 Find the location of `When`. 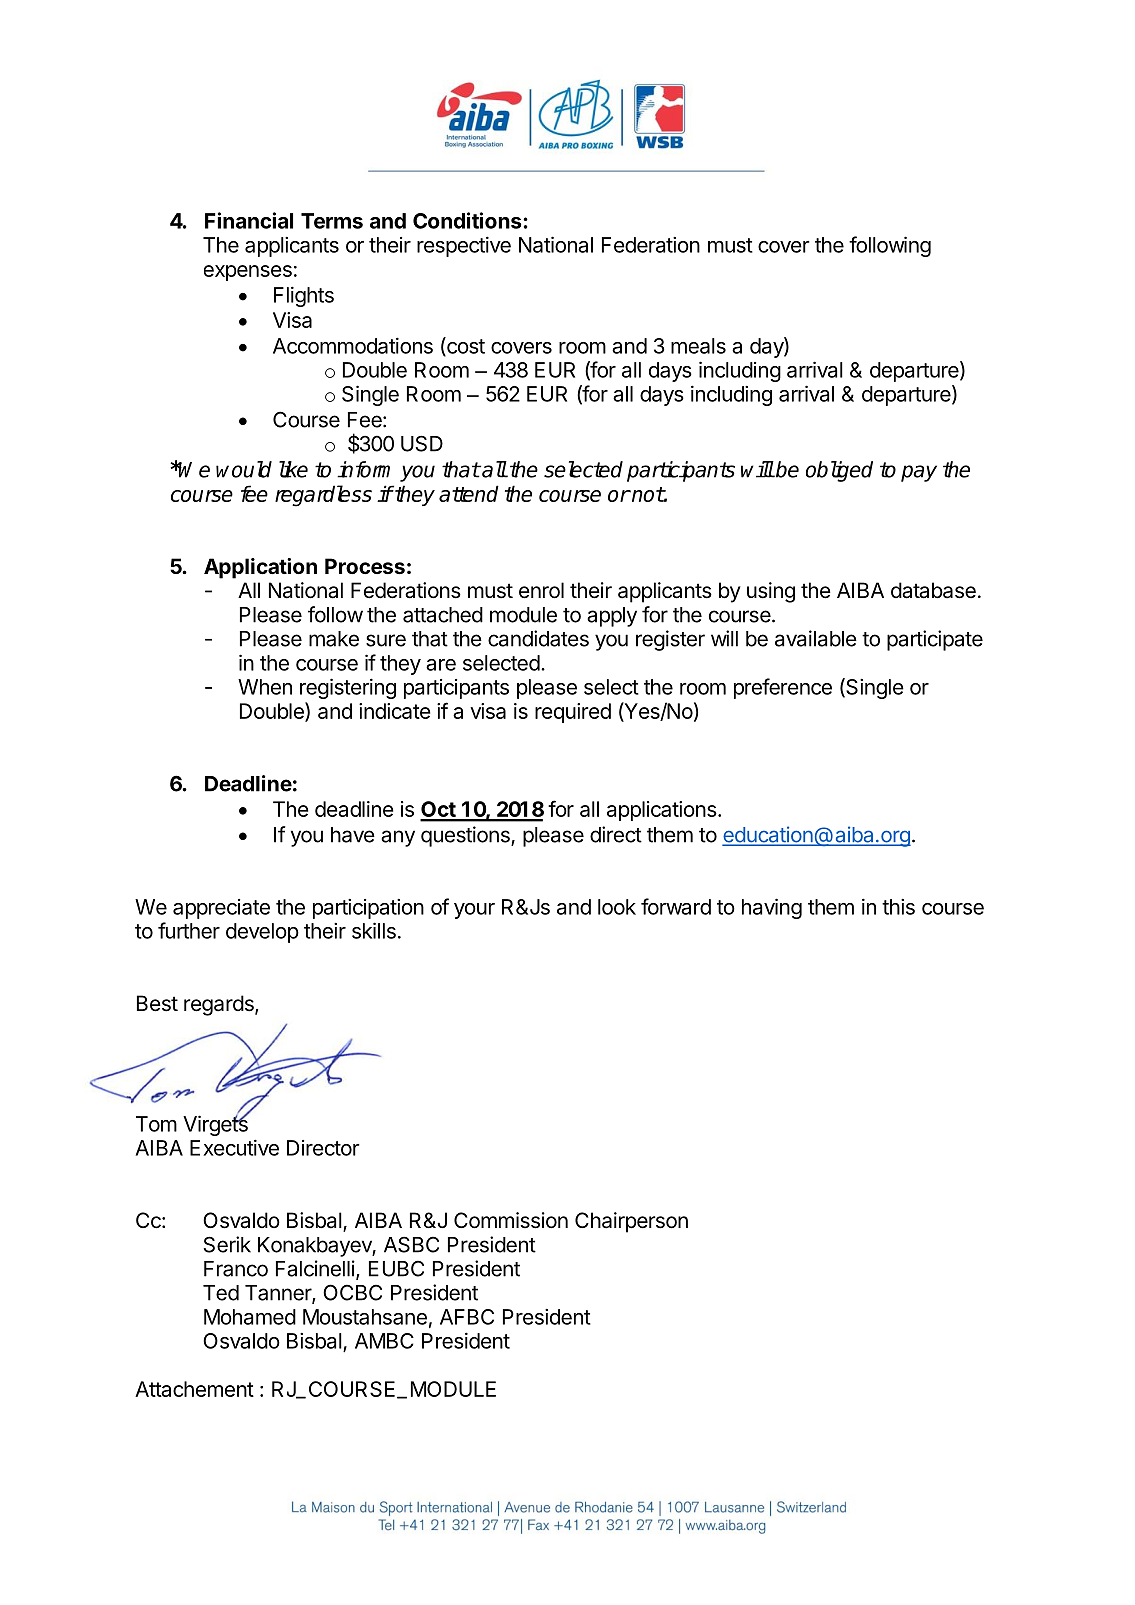

When is located at coordinates (265, 687).
